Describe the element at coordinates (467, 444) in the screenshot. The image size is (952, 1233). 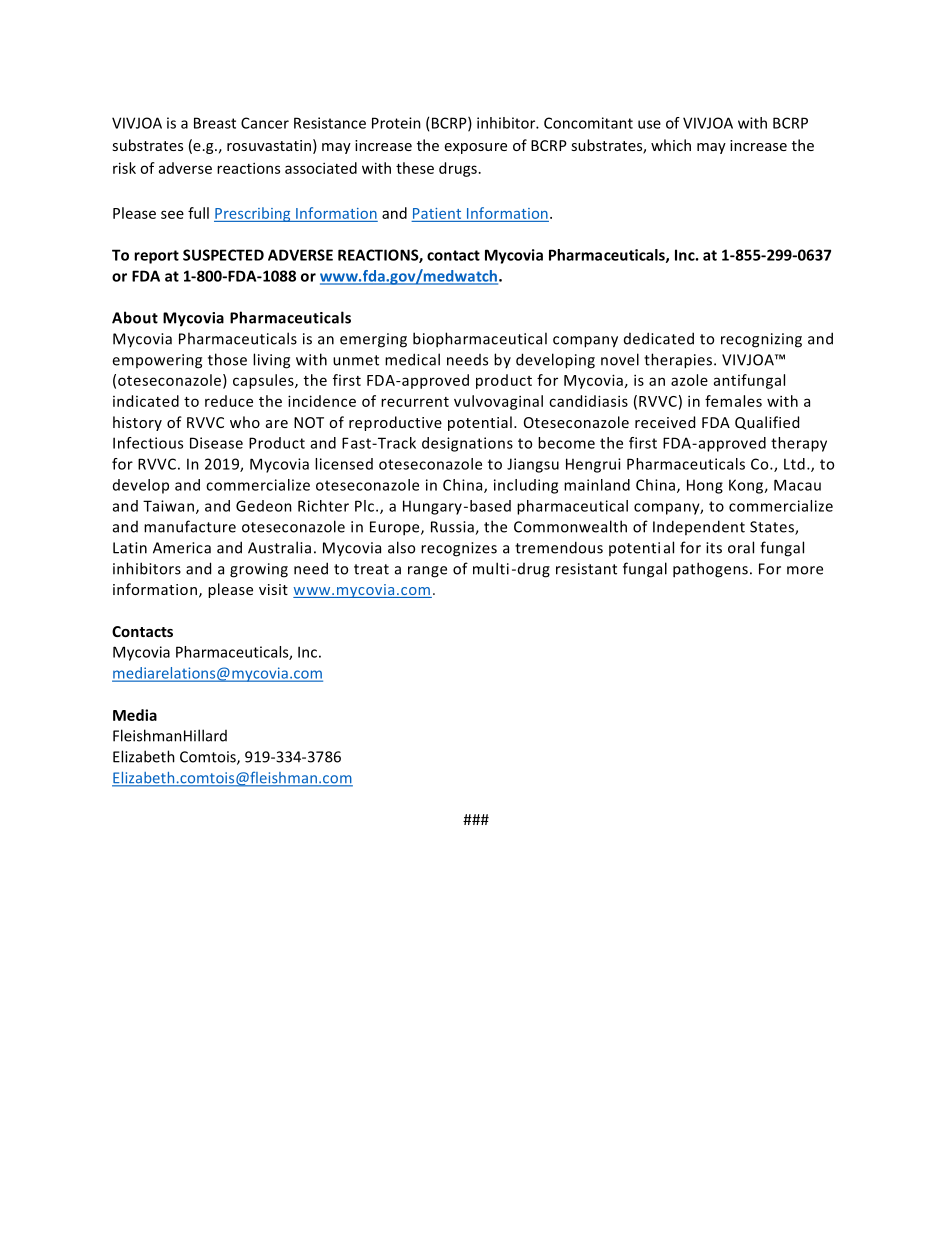
I see `designations` at that location.
